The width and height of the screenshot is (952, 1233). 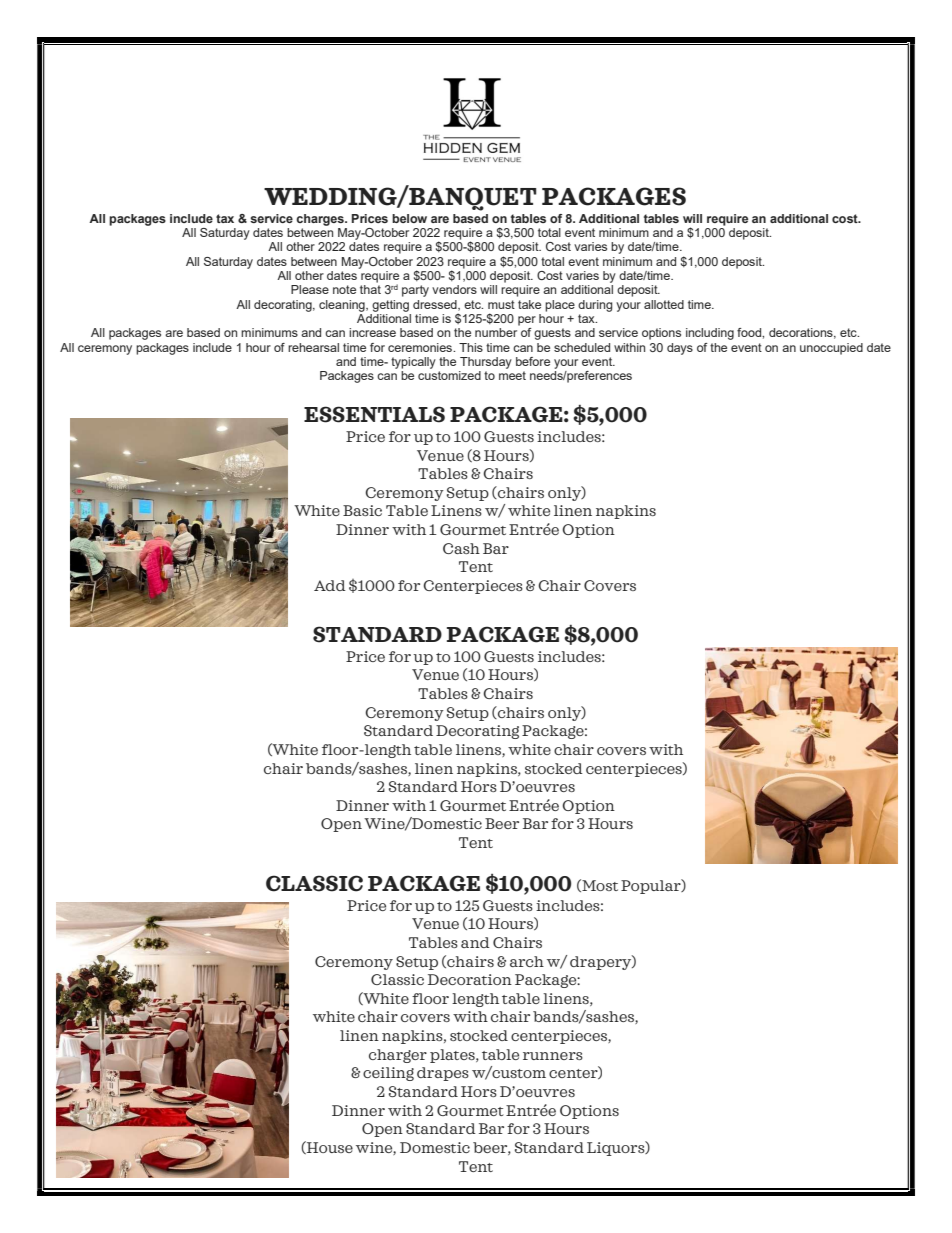 What do you see at coordinates (527, 961) in the screenshot?
I see `arch` at bounding box center [527, 961].
